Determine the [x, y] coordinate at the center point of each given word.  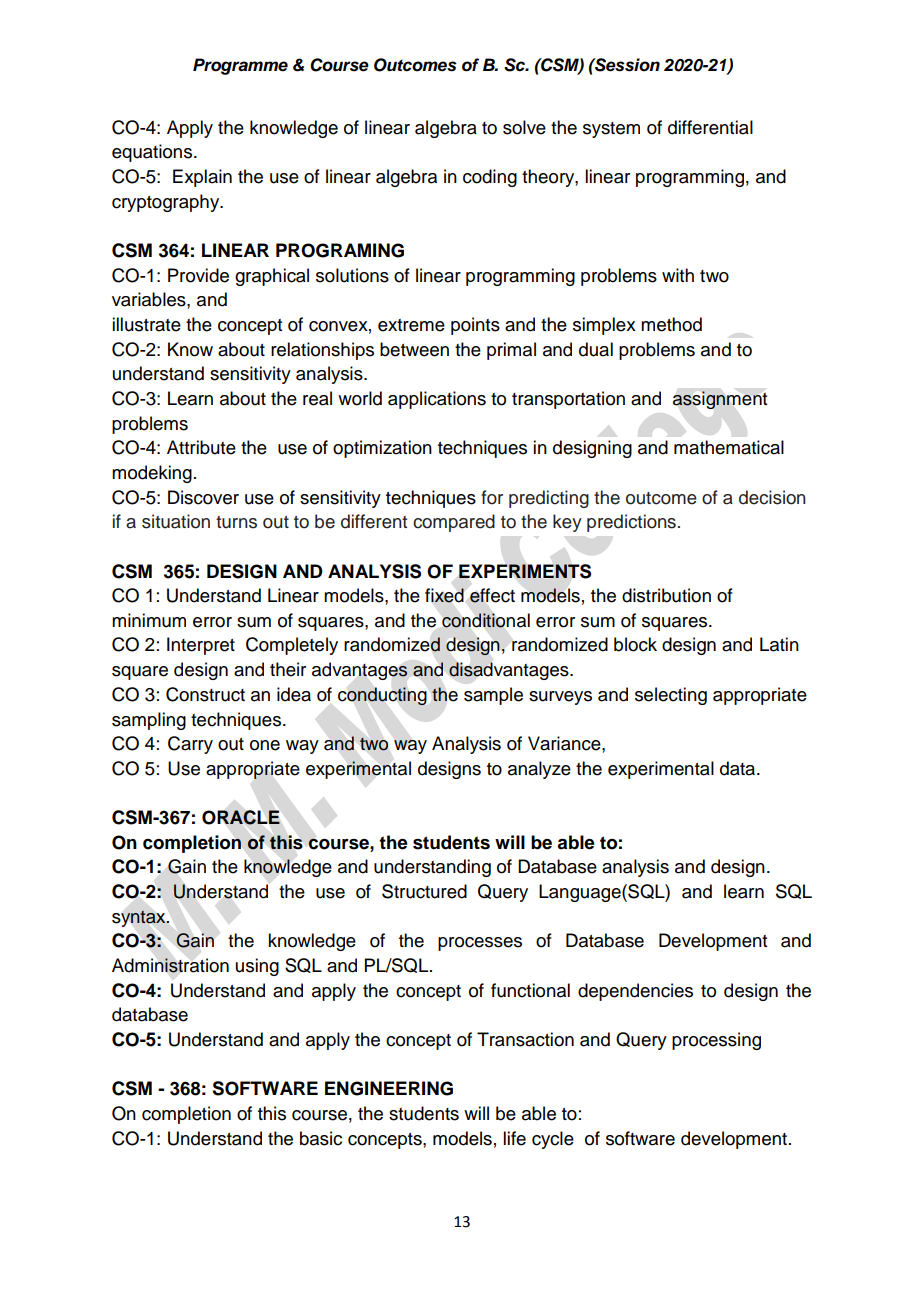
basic [321, 1138]
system [611, 130]
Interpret [201, 646]
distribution [666, 595]
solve [524, 127]
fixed [444, 595]
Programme [240, 66]
